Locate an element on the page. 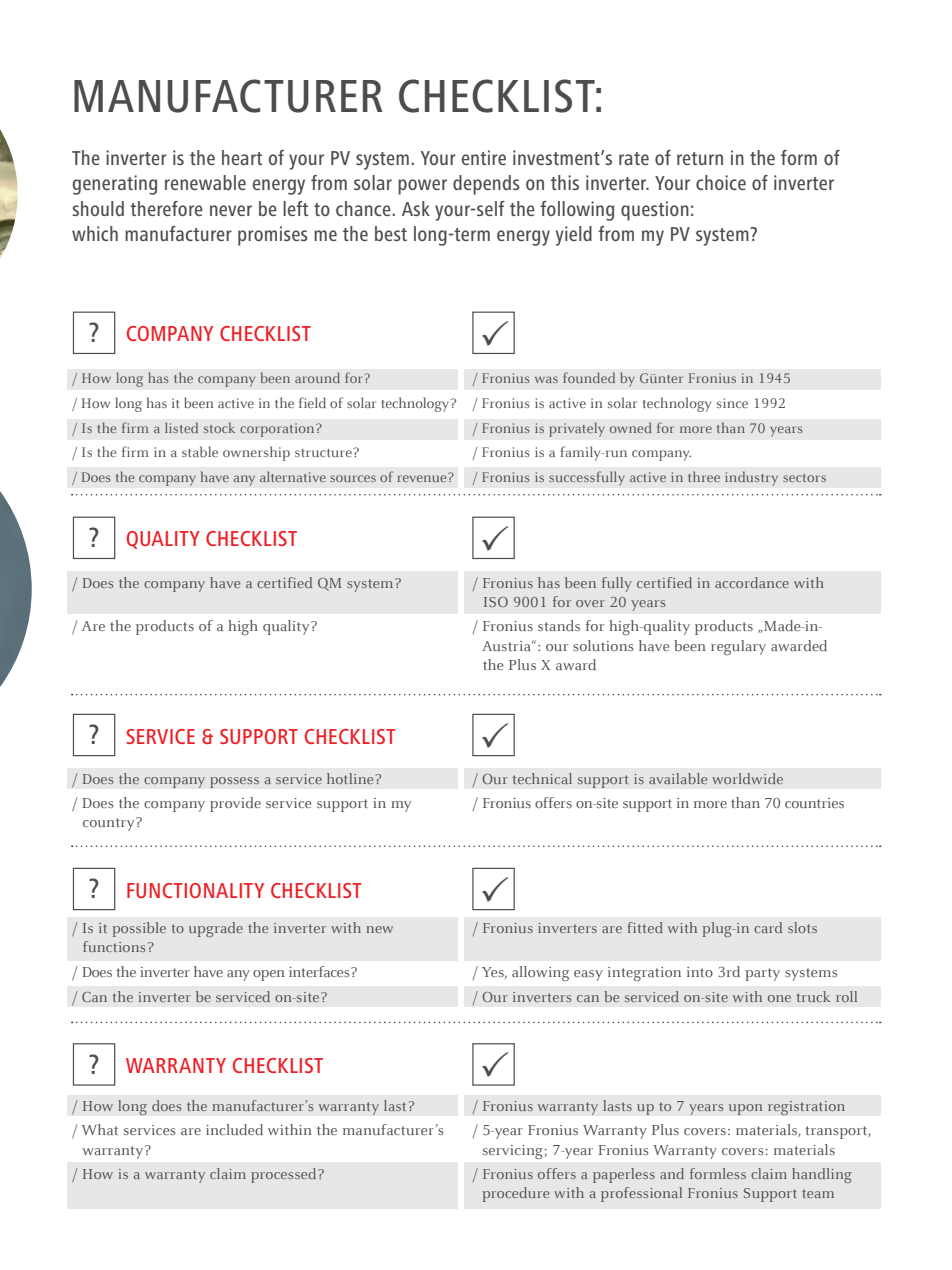 The image size is (952, 1270). alternative is located at coordinates (293, 476).
